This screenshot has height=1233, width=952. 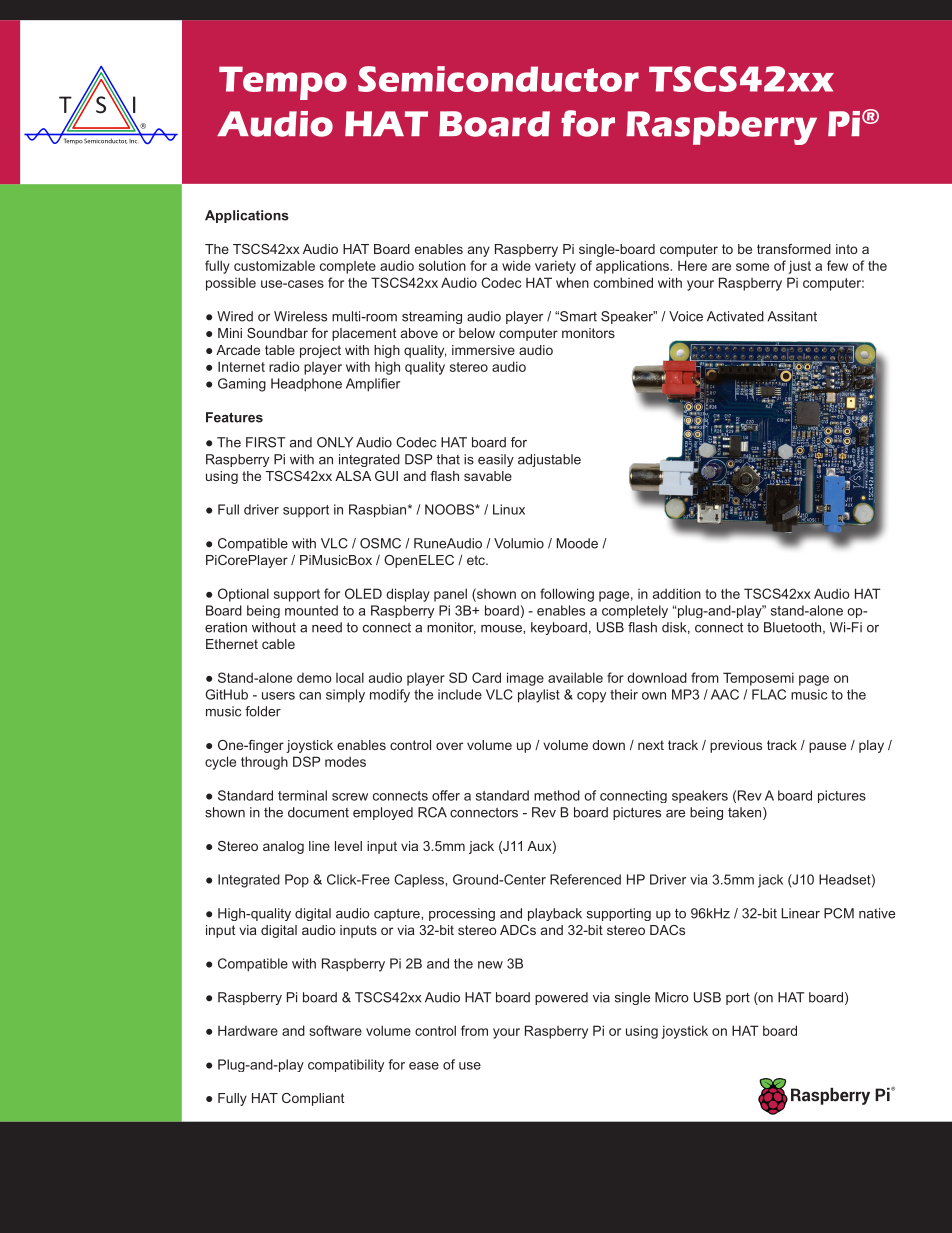 I want to click on demo, so click(x=314, y=678).
